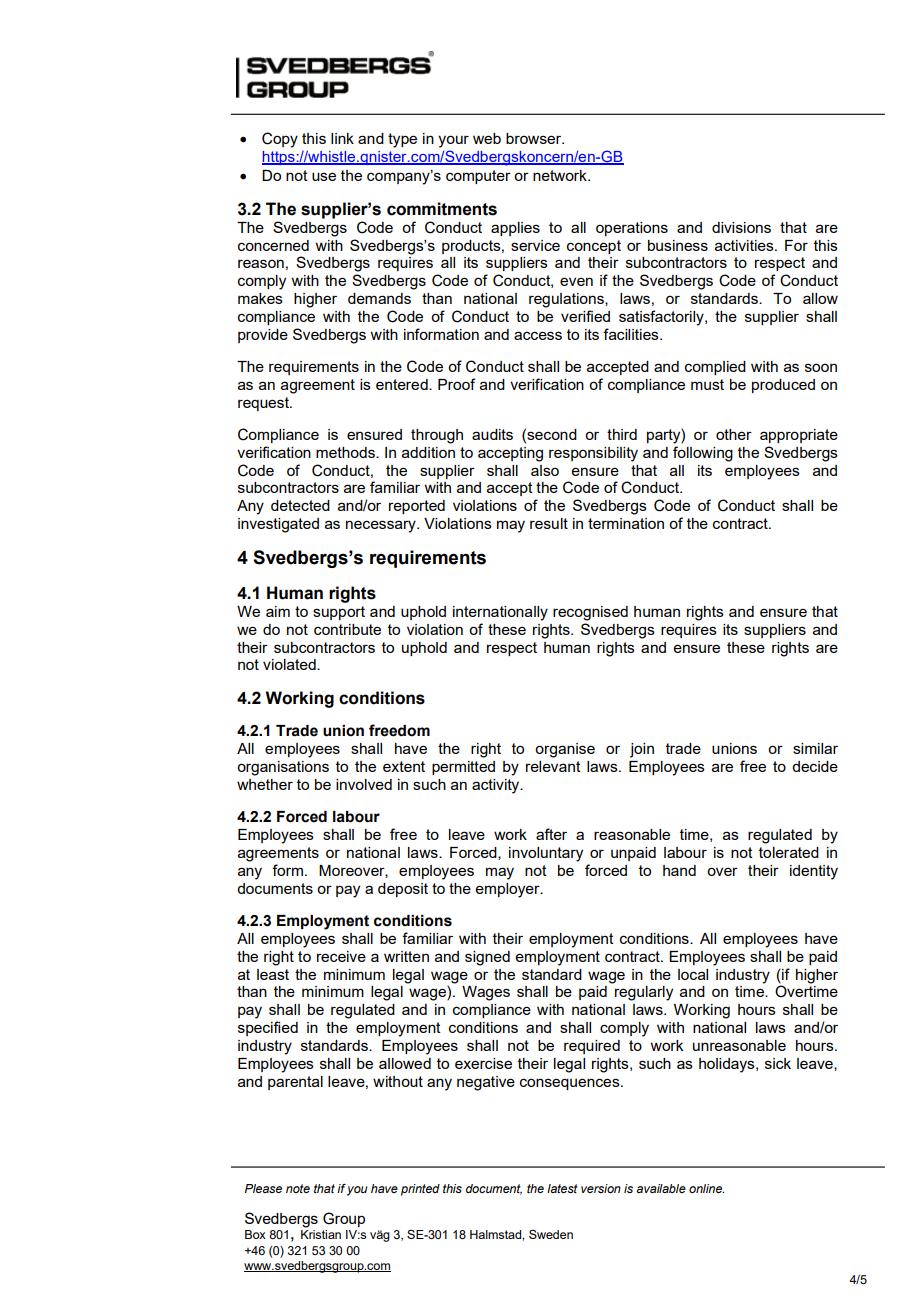 This document has height=1308, width=924. What do you see at coordinates (815, 748) in the document?
I see `similar` at bounding box center [815, 748].
